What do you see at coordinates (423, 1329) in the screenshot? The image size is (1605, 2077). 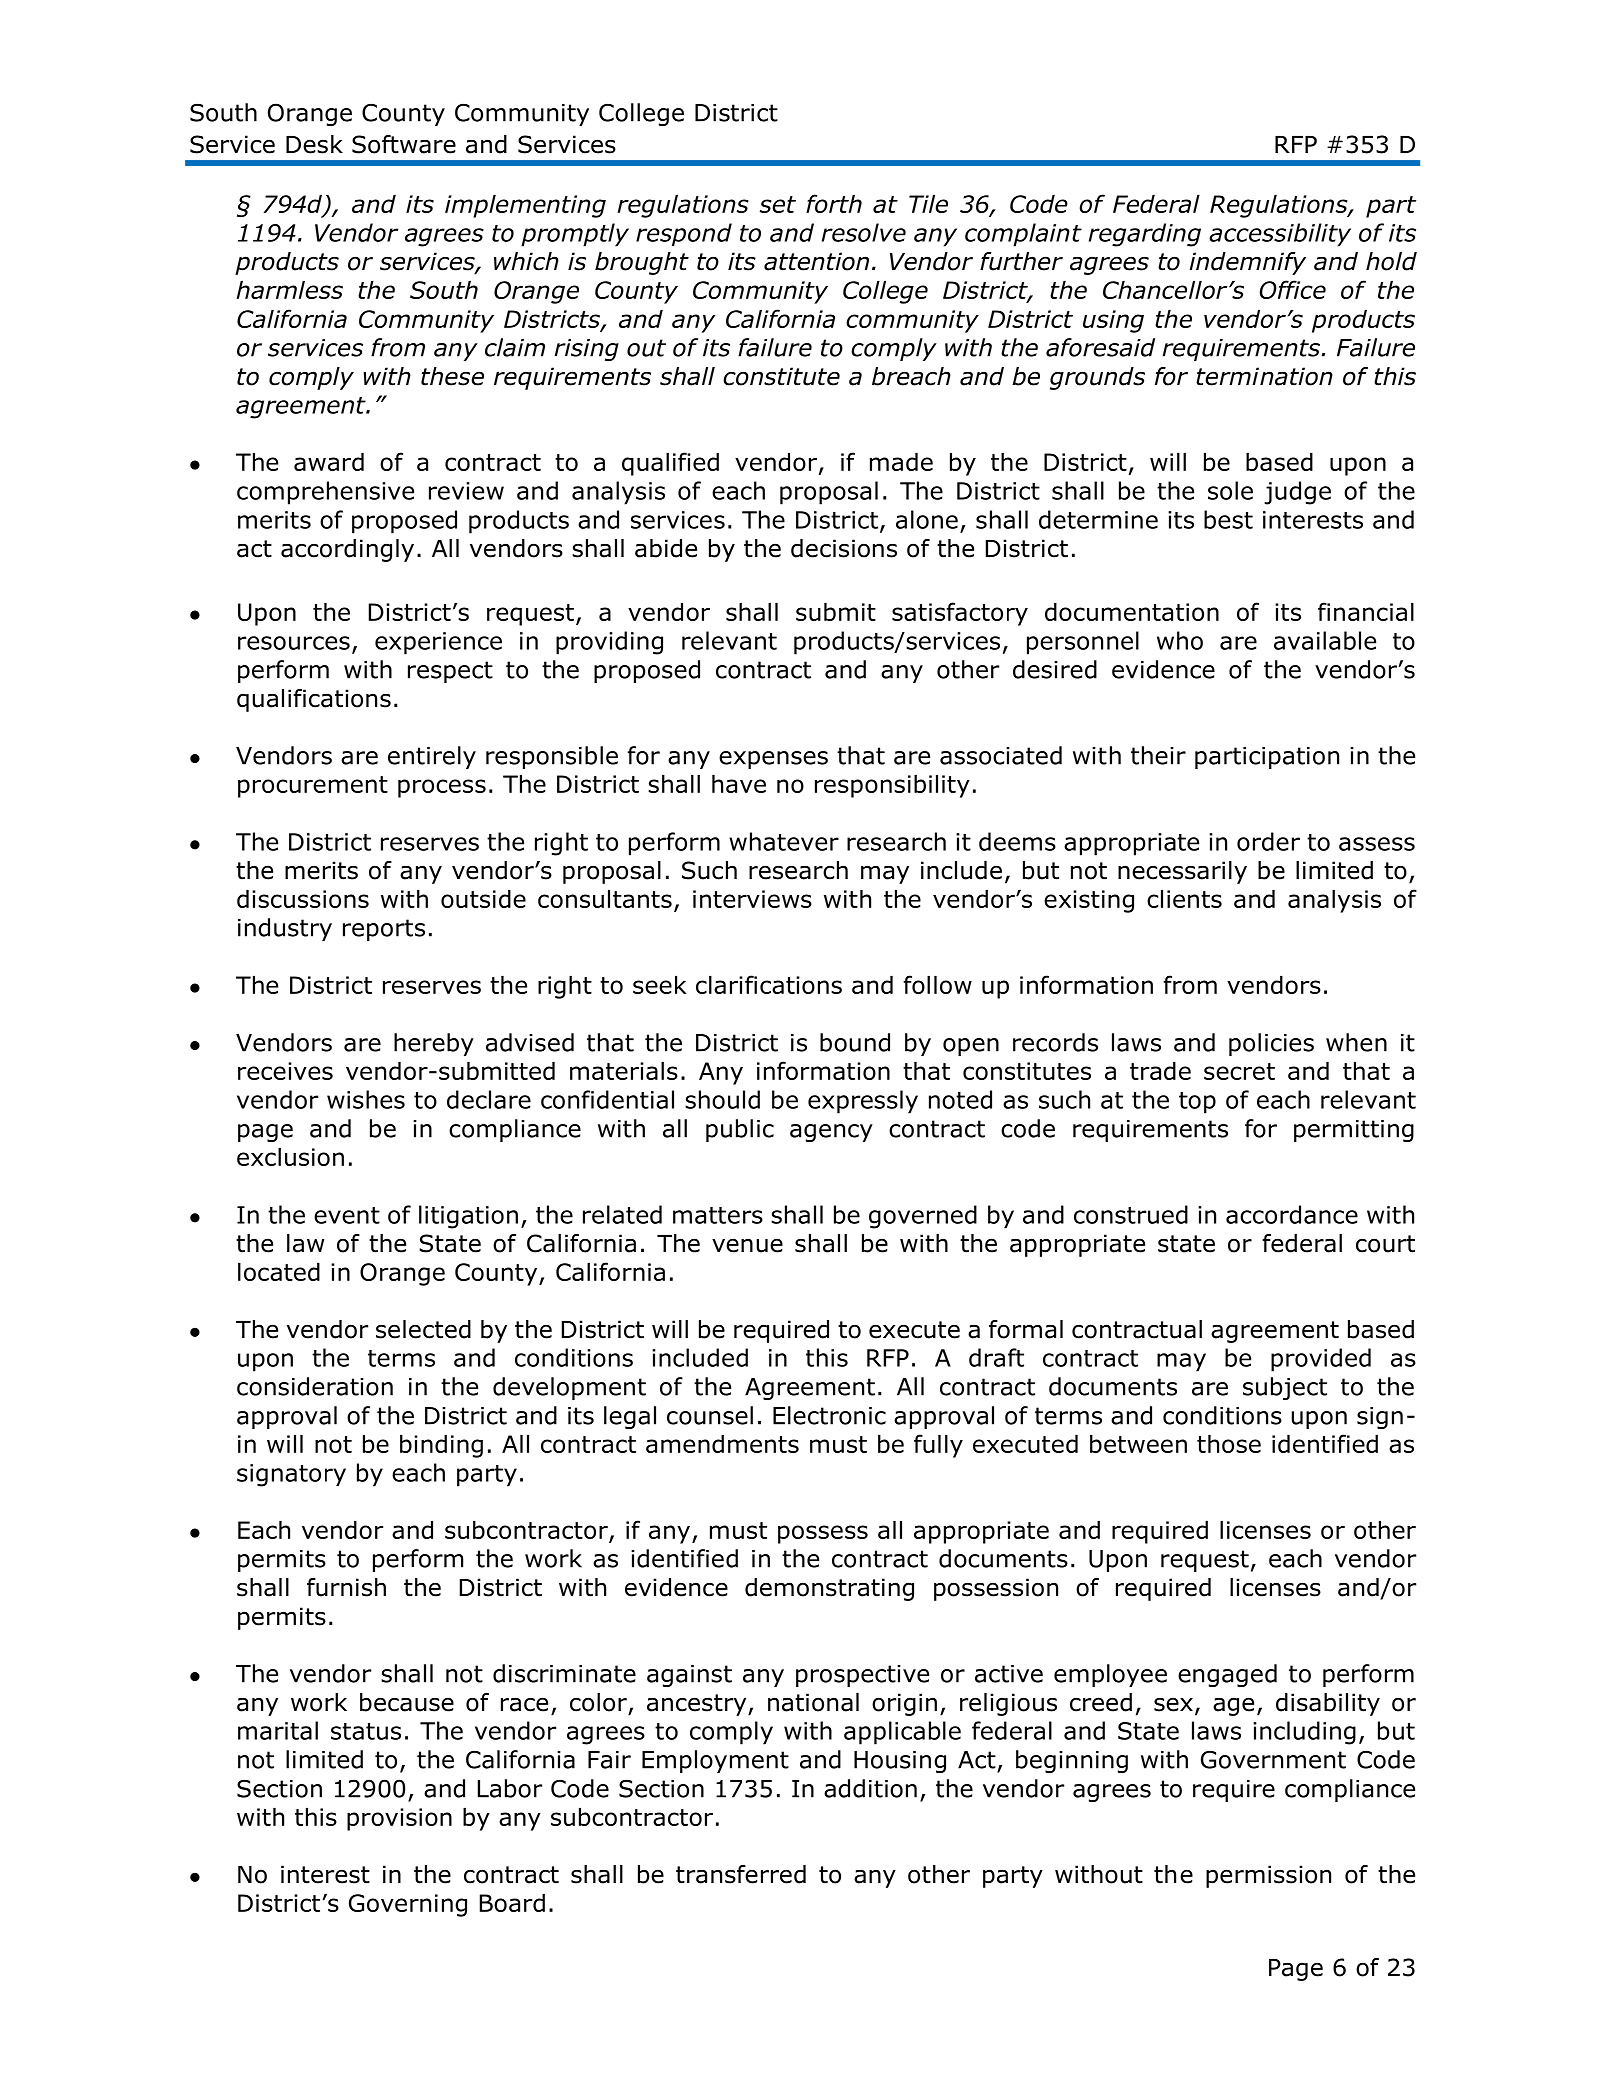 I see `selected` at bounding box center [423, 1329].
